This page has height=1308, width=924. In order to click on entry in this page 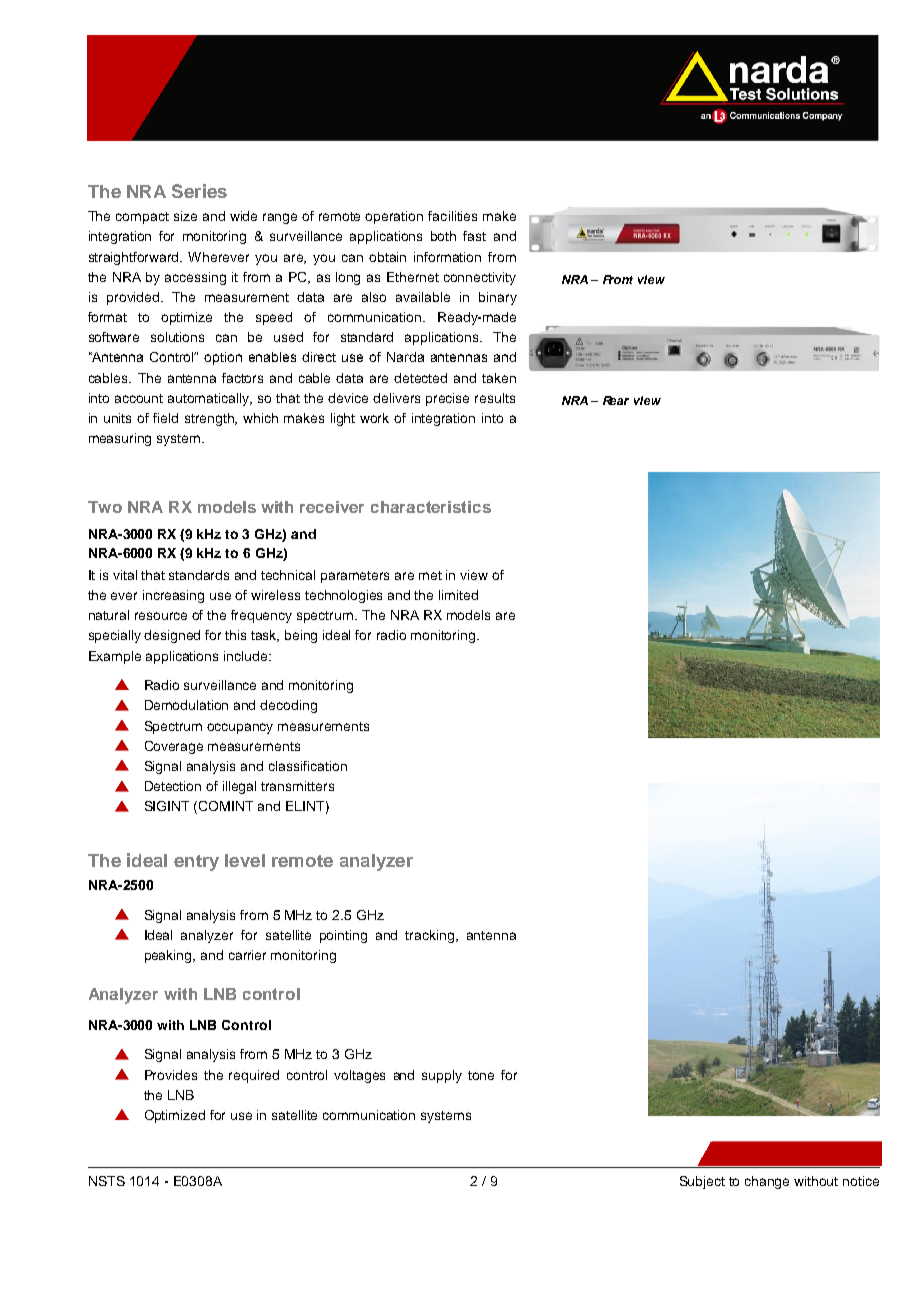, I will do `click(196, 863)`.
